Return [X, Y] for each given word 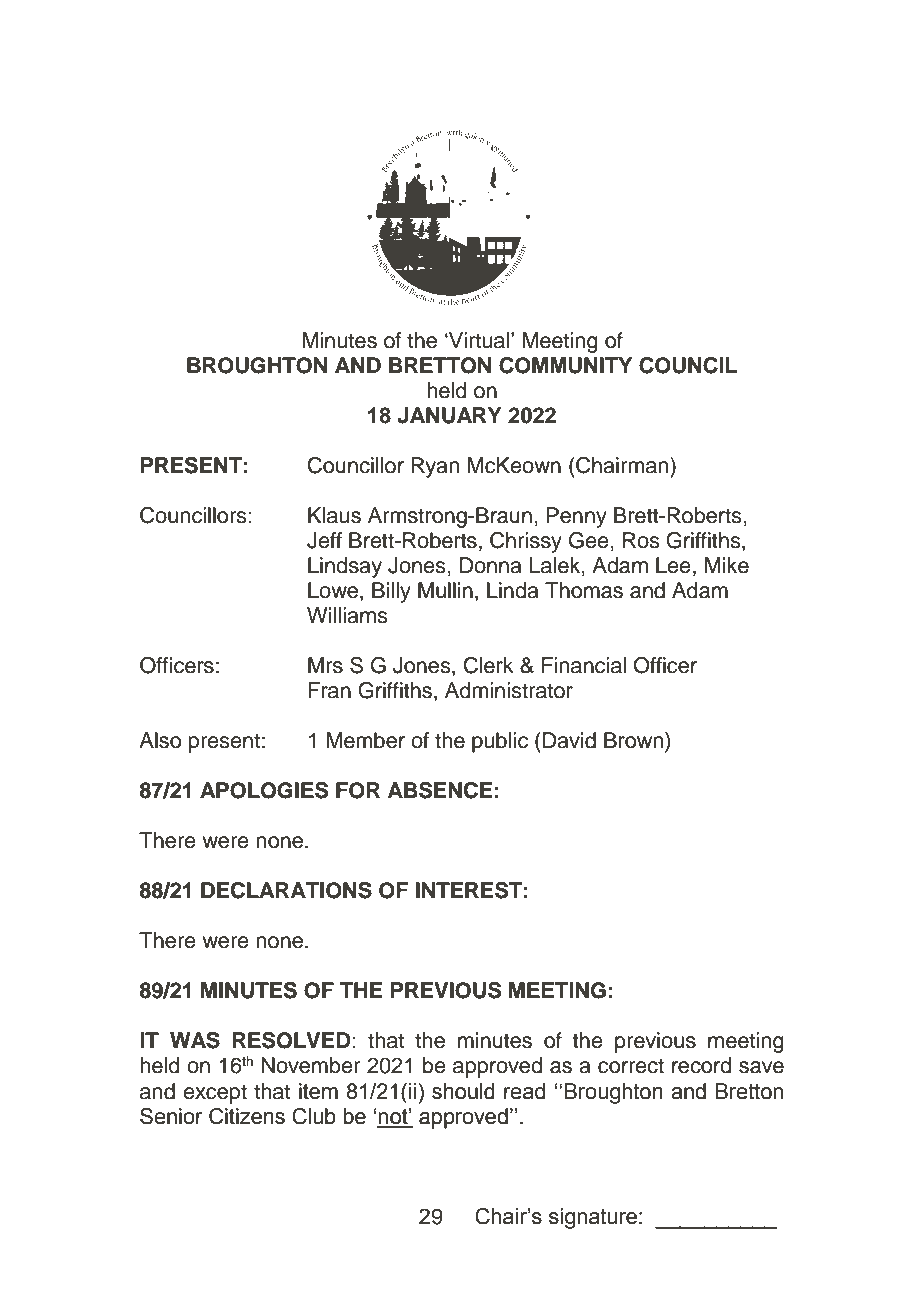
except [215, 1094]
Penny [576, 517]
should [463, 1091]
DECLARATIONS [286, 890]
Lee [673, 565]
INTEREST [469, 890]
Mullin [445, 590]
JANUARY [449, 415]
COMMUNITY [565, 365]
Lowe [334, 591]
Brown [635, 740]
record [701, 1065]
